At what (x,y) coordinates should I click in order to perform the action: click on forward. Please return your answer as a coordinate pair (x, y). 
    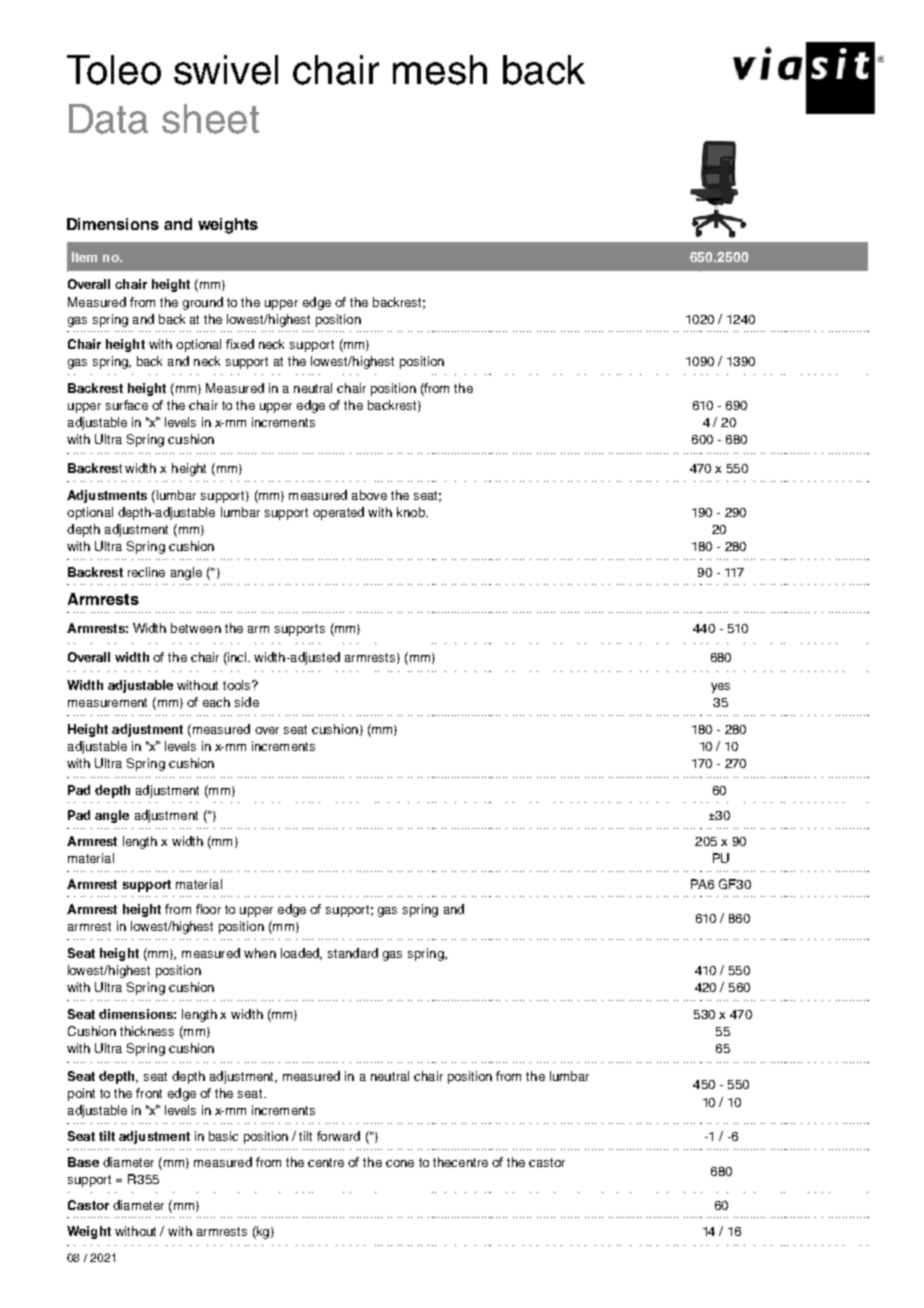
    Looking at the image, I should click on (338, 1136).
